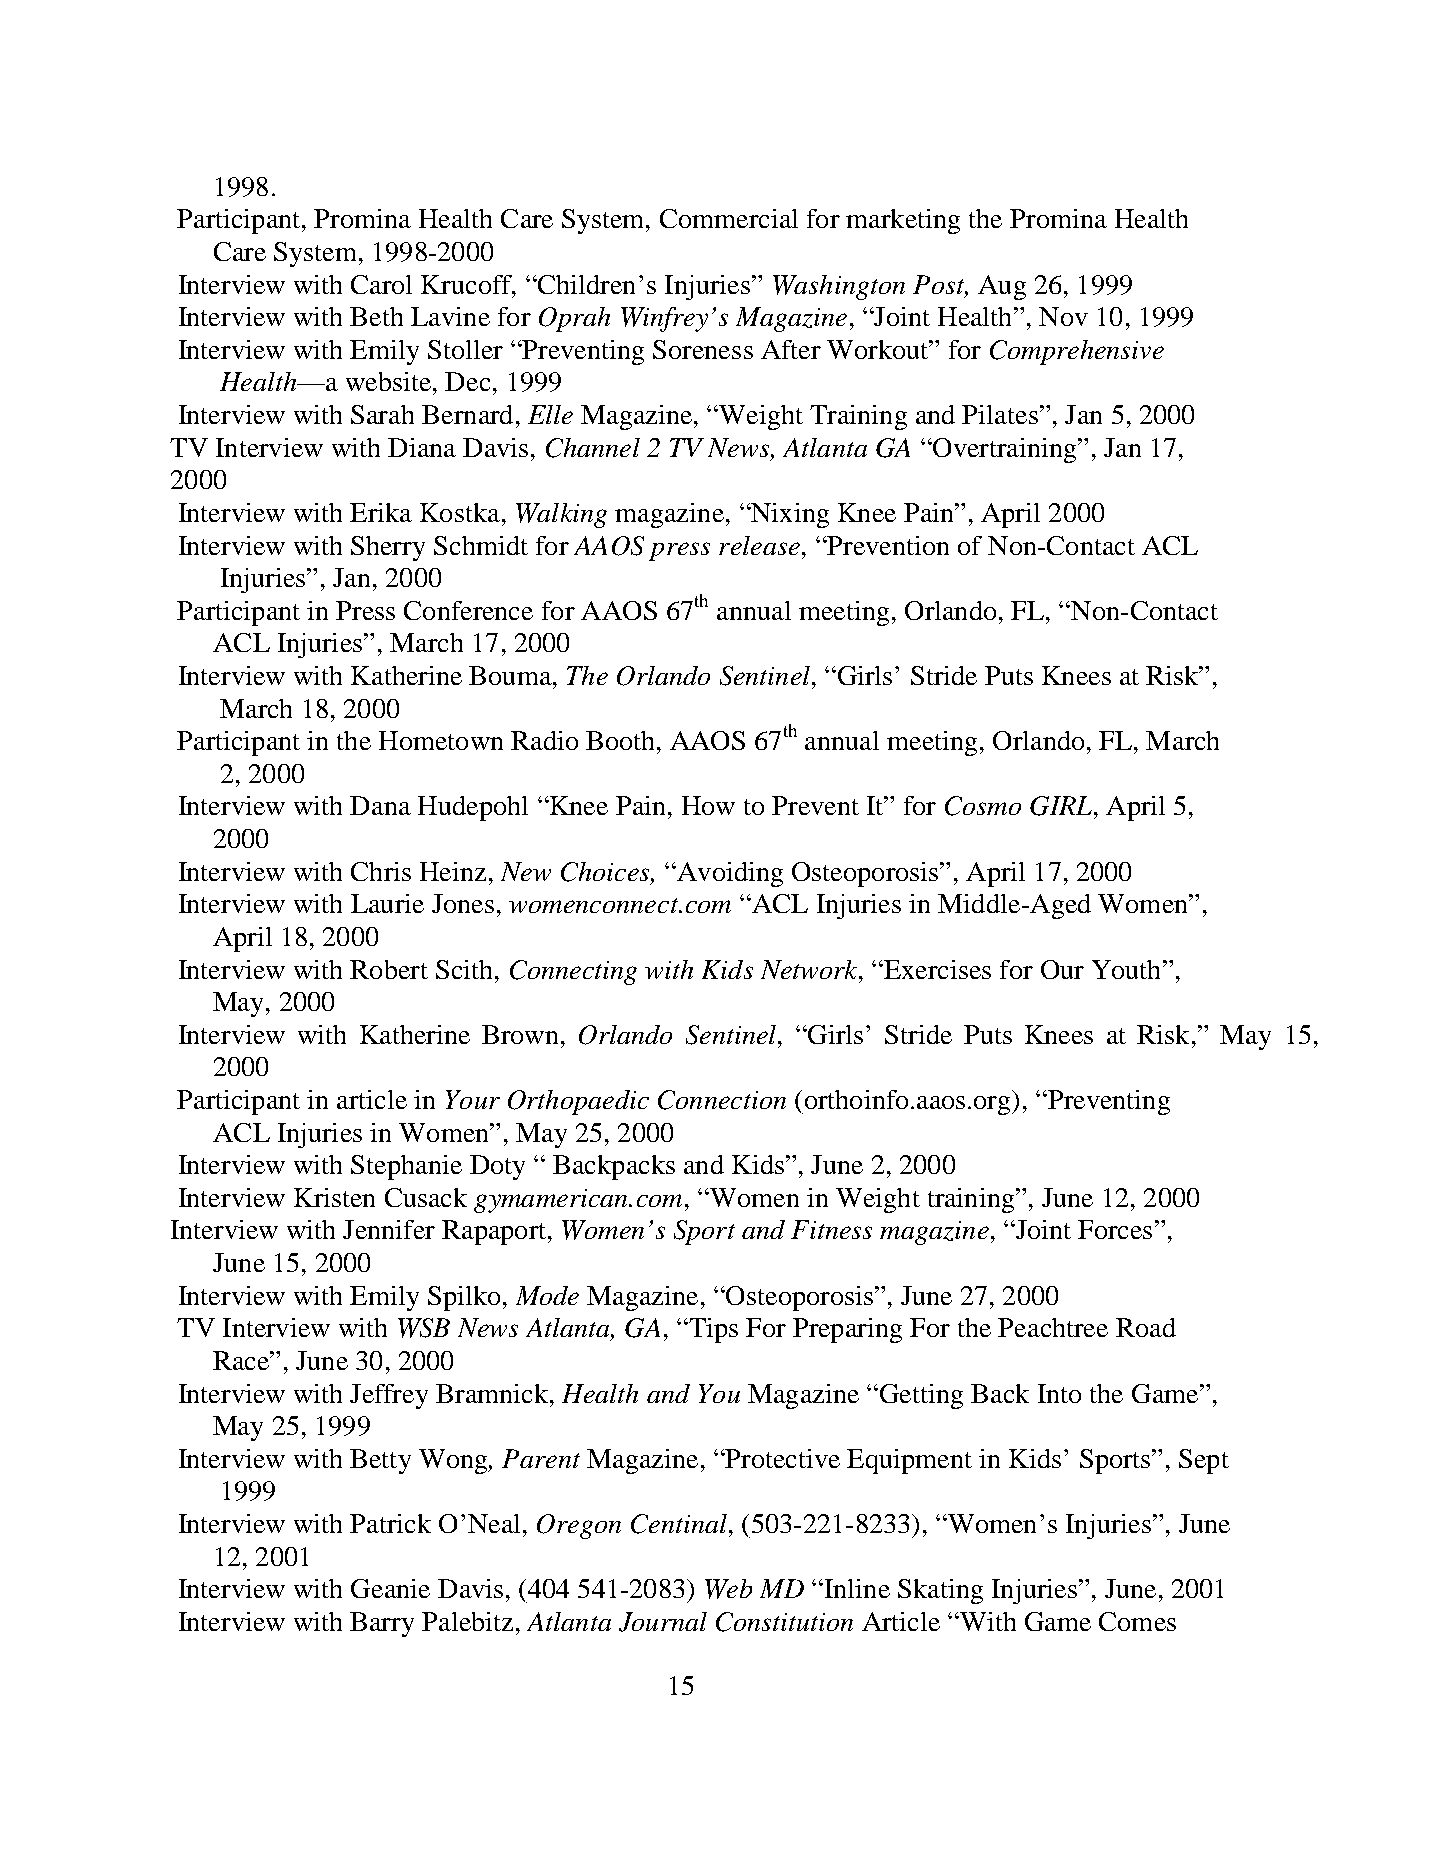 This screenshot has width=1447, height=1872. I want to click on Commercial, so click(729, 218).
